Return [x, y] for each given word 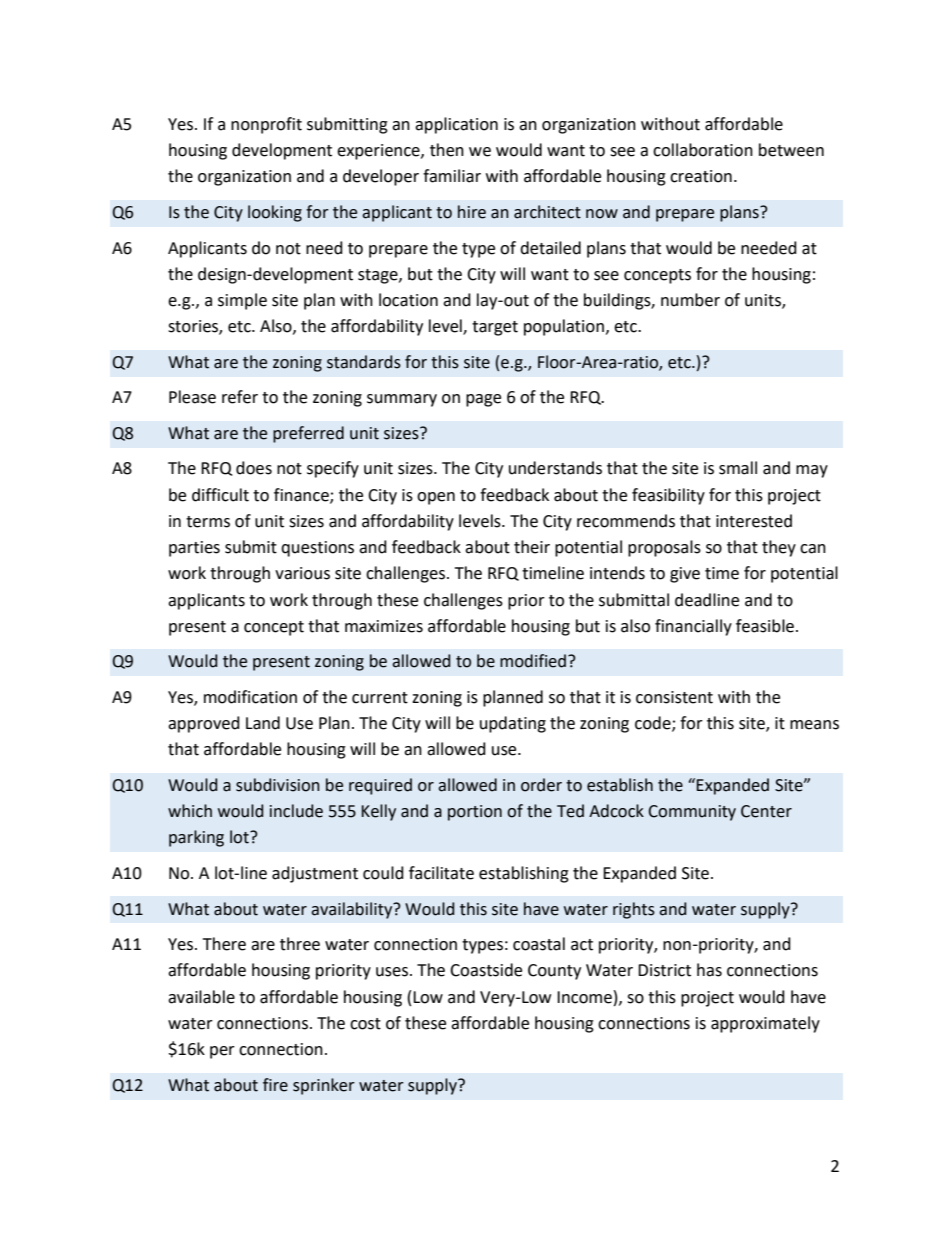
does [254, 468]
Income [584, 997]
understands [555, 468]
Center [766, 811]
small [738, 468]
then [447, 150]
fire [275, 1085]
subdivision [278, 785]
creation [701, 176]
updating [513, 724]
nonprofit [266, 125]
